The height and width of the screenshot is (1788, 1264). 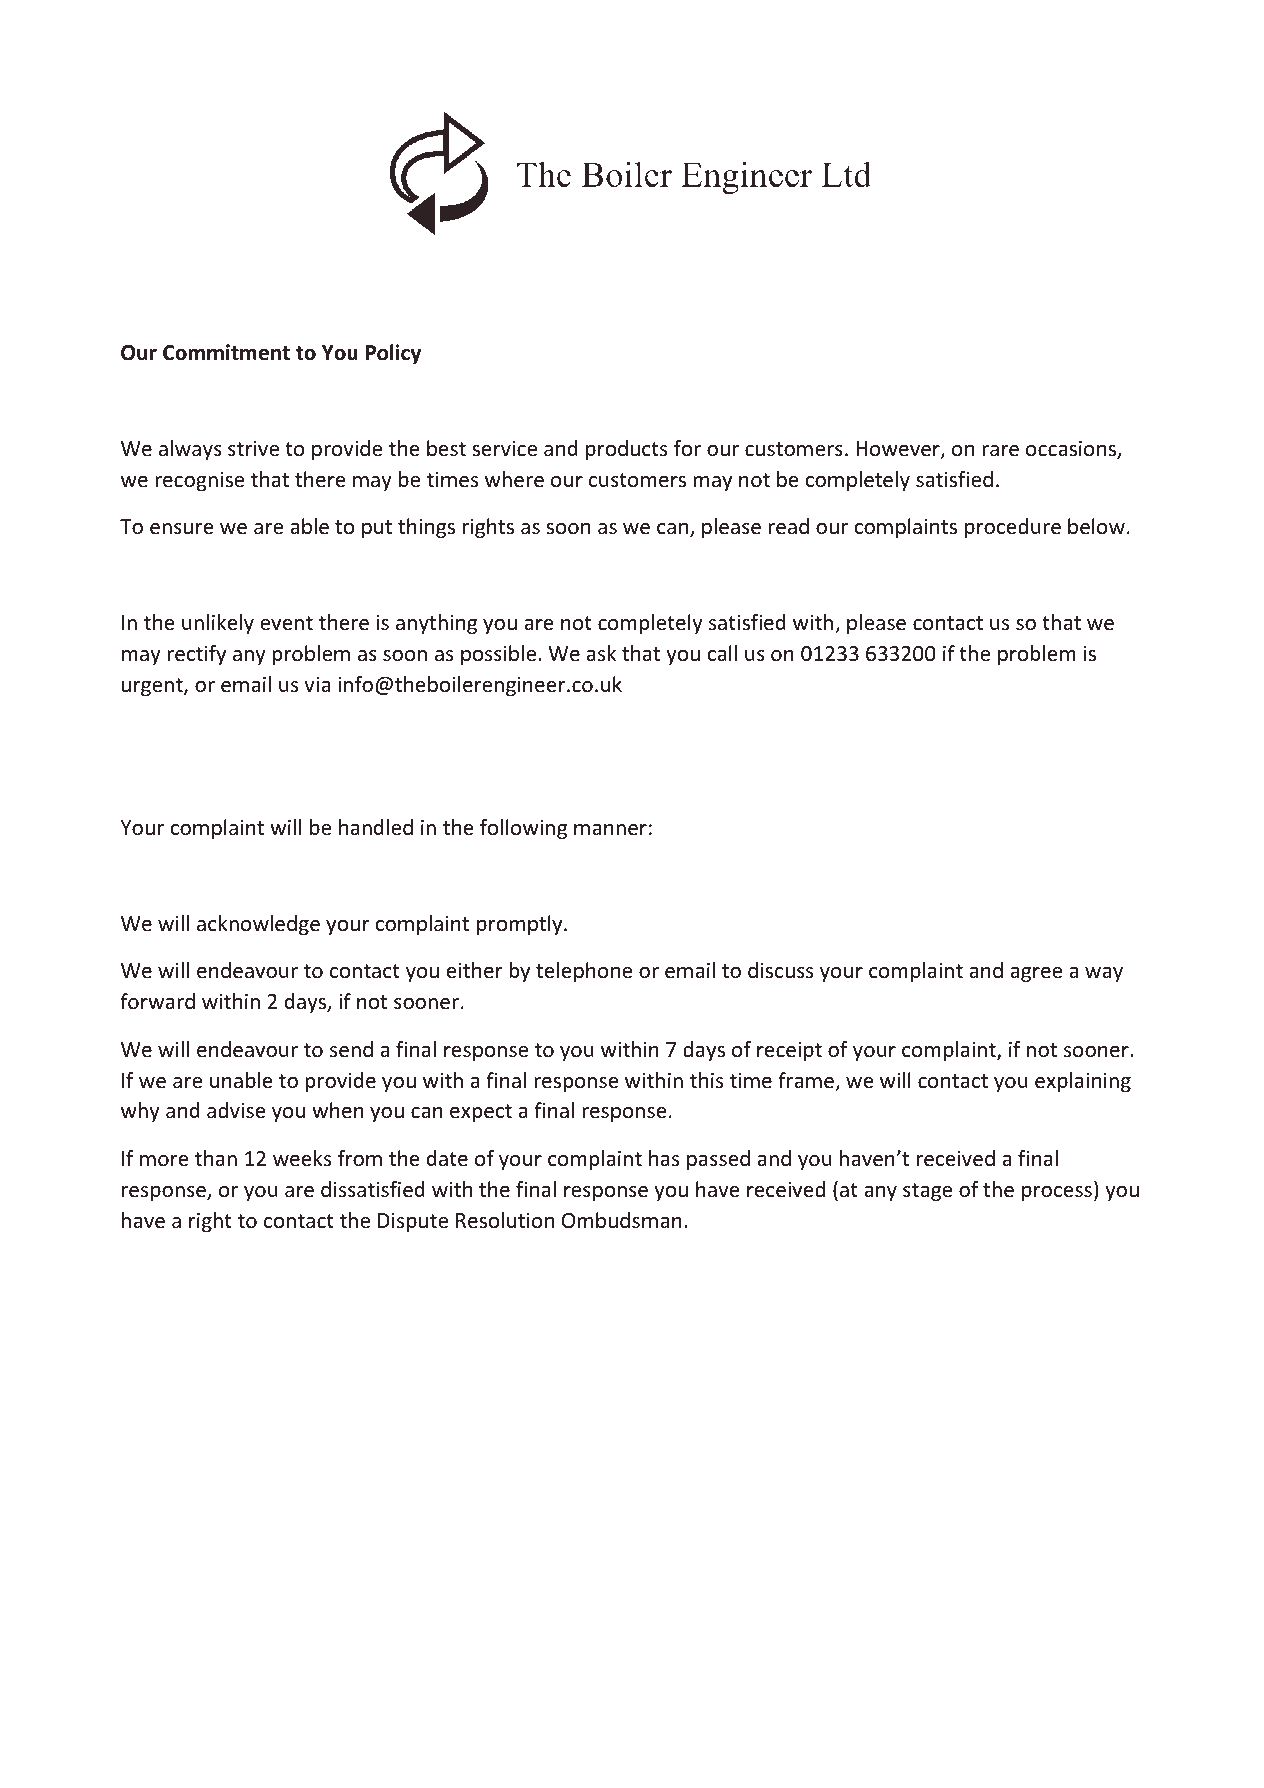 What do you see at coordinates (626, 450) in the screenshot?
I see `products` at bounding box center [626, 450].
